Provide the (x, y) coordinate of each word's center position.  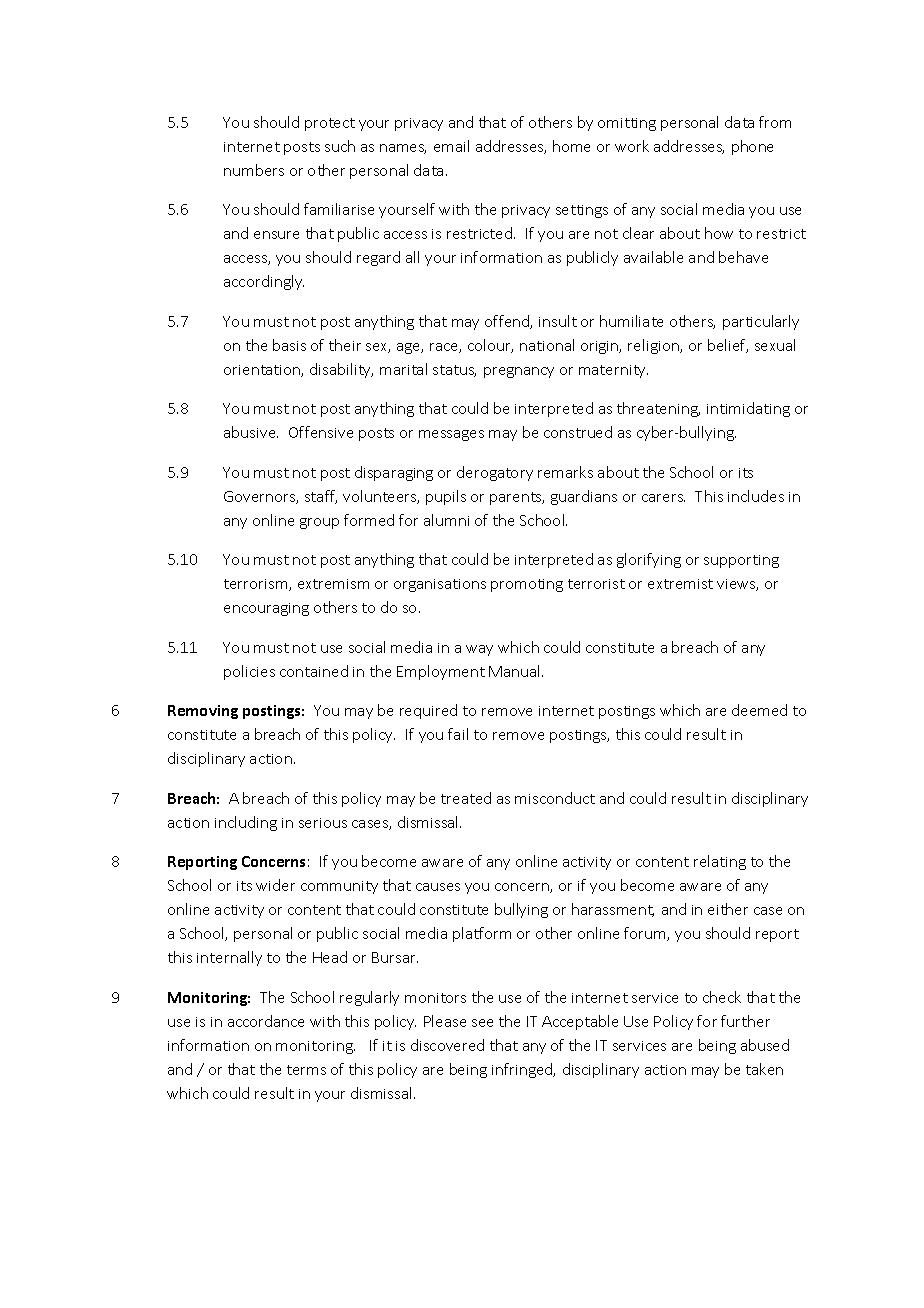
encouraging (266, 609)
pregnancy (519, 372)
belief (728, 346)
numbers (254, 170)
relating (720, 862)
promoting (527, 585)
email (451, 146)
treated (466, 798)
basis (289, 345)
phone (752, 147)
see (482, 1023)
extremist (680, 584)
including (246, 823)
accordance (266, 1021)
